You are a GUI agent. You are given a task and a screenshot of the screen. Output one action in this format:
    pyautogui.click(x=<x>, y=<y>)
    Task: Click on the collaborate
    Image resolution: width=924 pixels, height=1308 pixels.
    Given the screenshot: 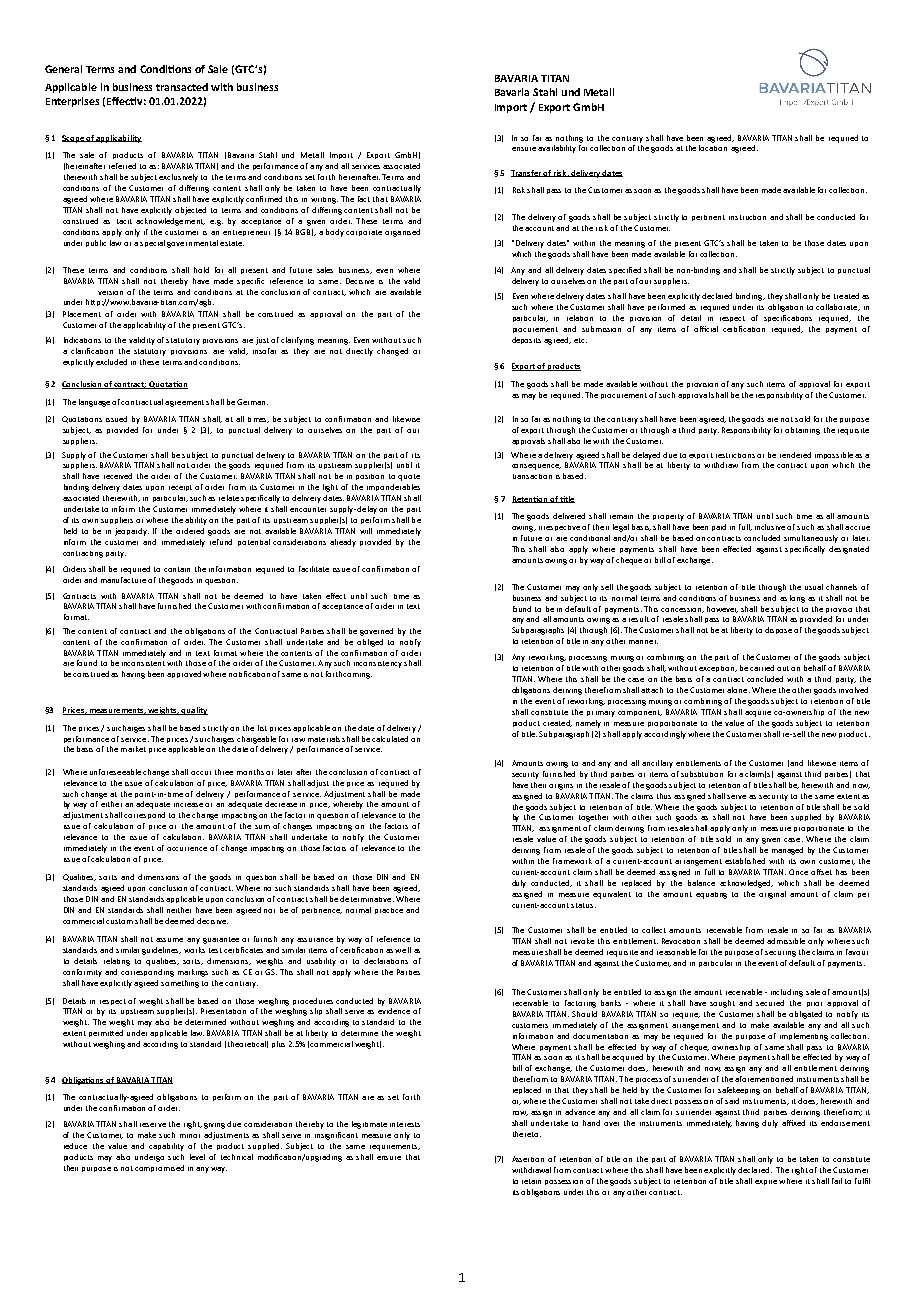 What is the action you would take?
    pyautogui.click(x=838, y=307)
